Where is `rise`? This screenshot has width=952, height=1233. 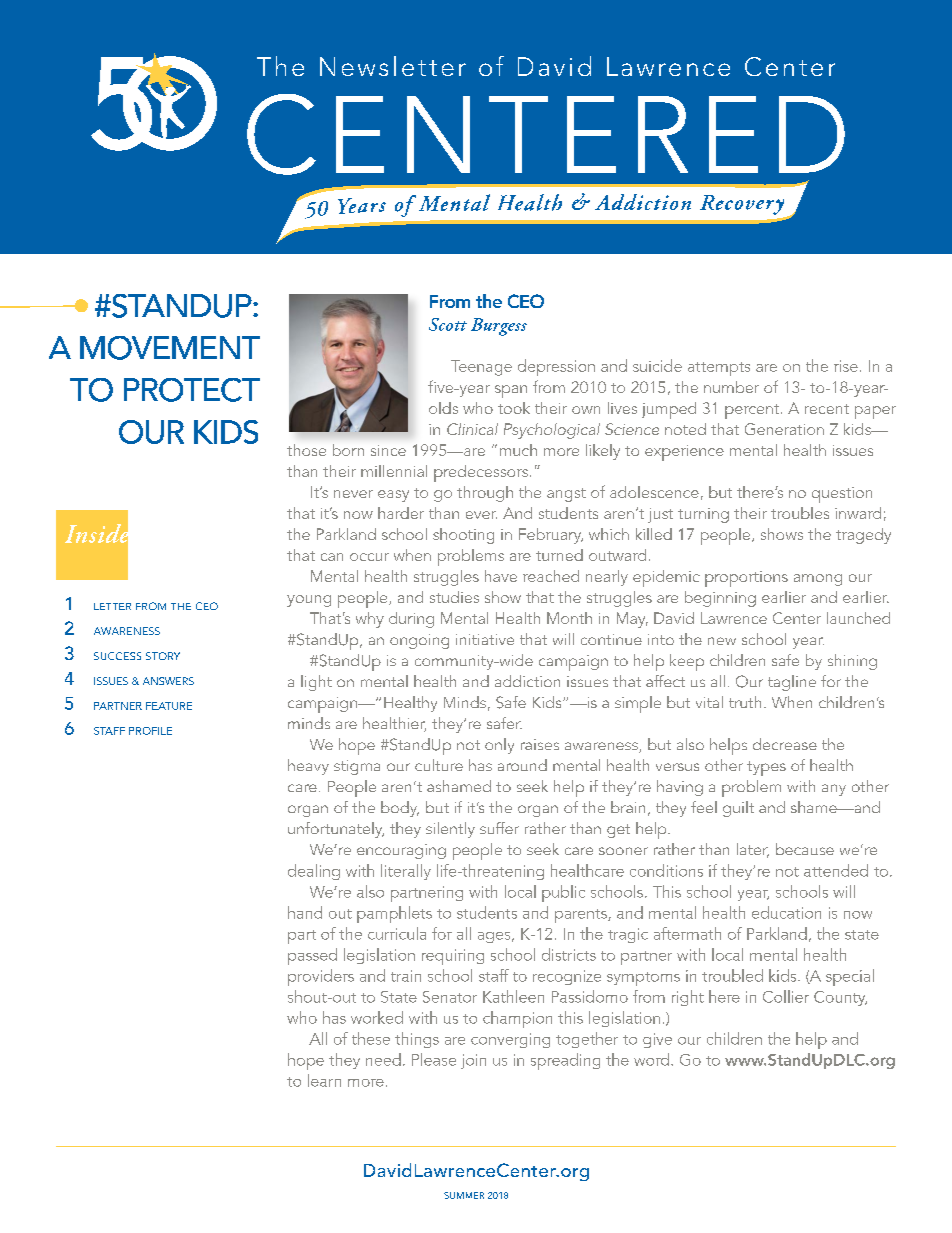 rise is located at coordinates (846, 366).
